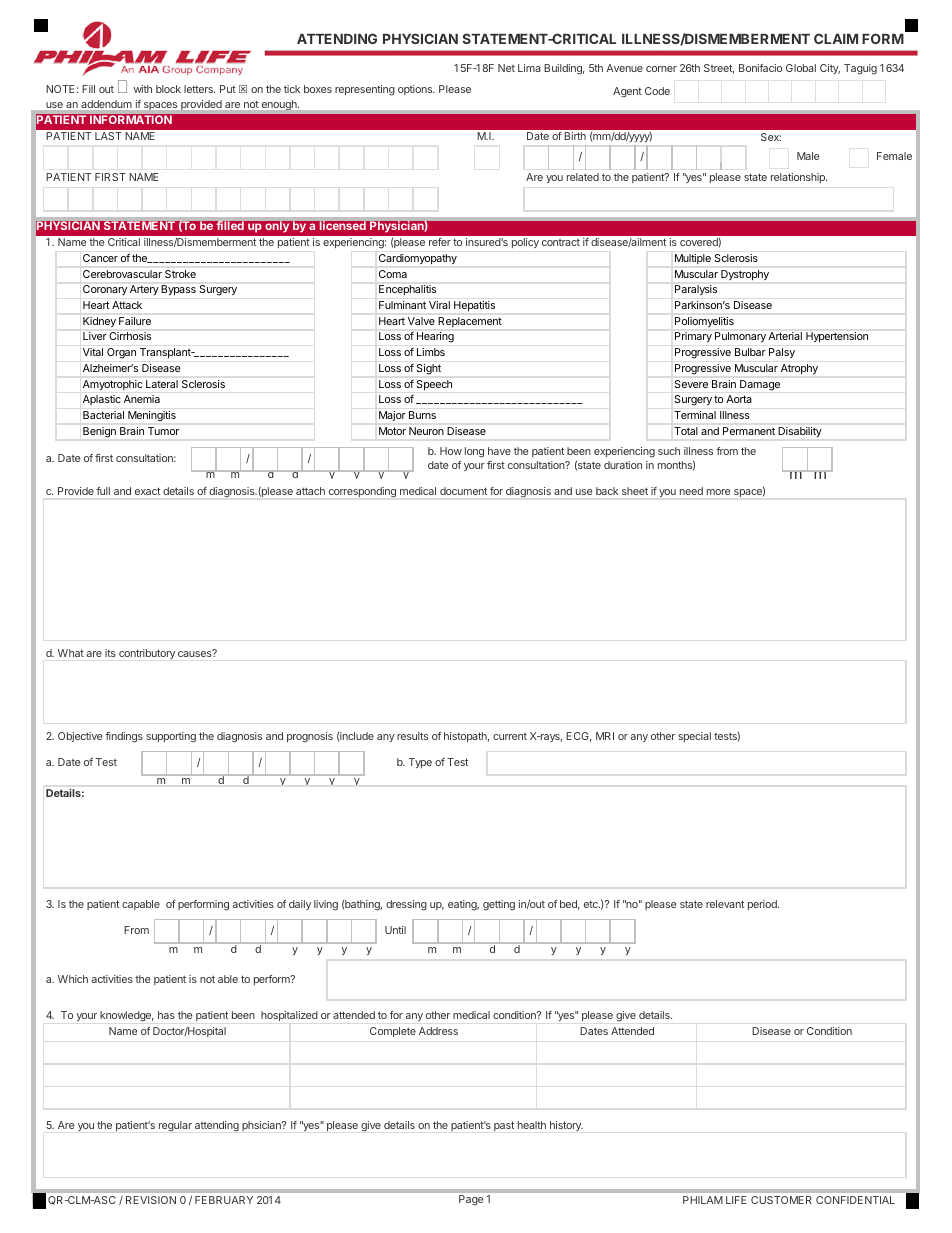 The image size is (952, 1233). What do you see at coordinates (694, 737) in the screenshot?
I see `special` at bounding box center [694, 737].
